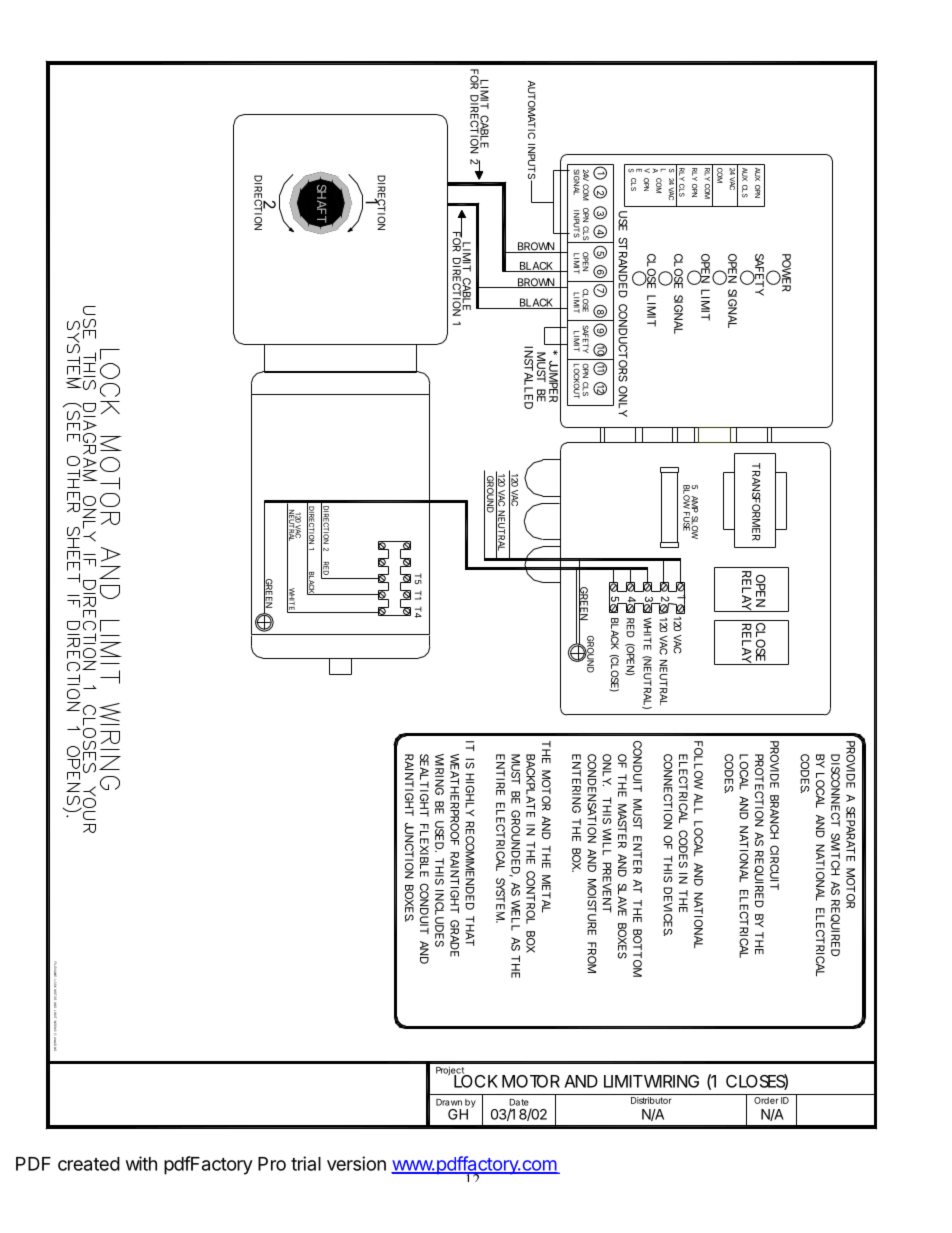 The height and width of the screenshot is (1233, 952). Describe the element at coordinates (766, 1100) in the screenshot. I see `Order` at that location.
